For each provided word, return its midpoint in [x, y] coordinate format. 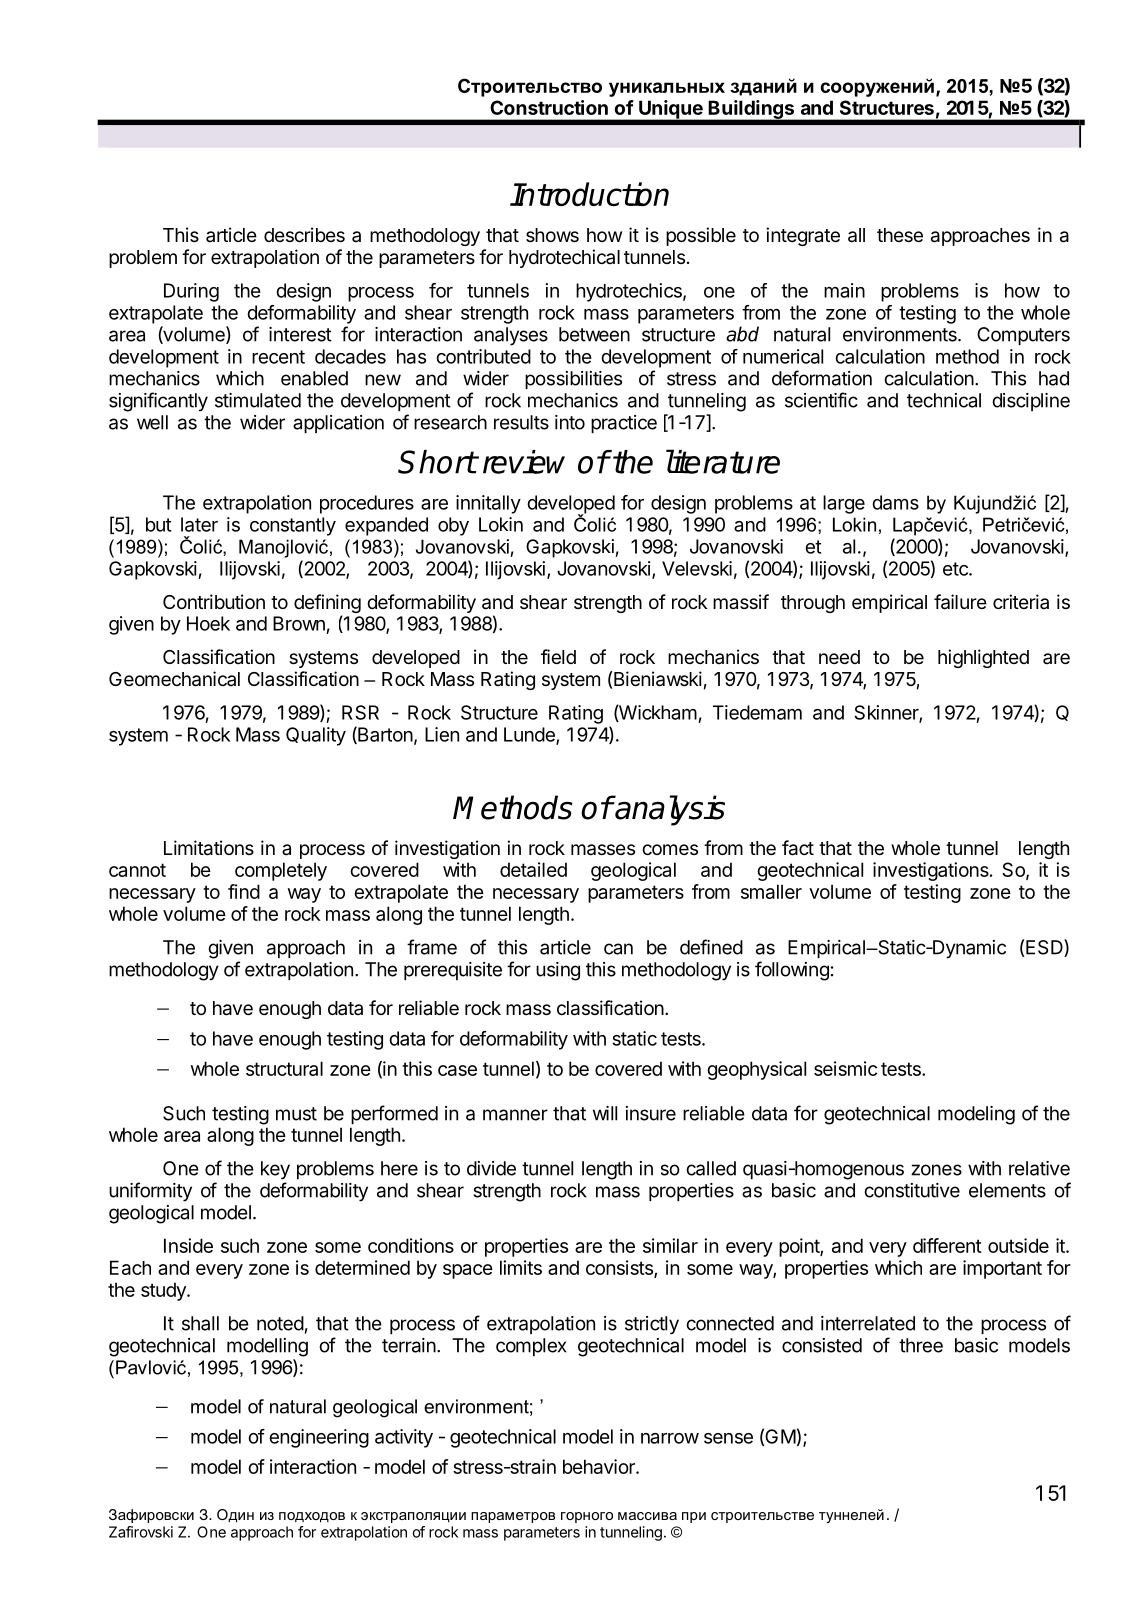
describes [304, 234]
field [558, 656]
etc [956, 569]
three [921, 1345]
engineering [319, 1438]
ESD [1045, 948]
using [558, 971]
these [900, 235]
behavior [600, 1466]
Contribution [214, 601]
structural [284, 1068]
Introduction [589, 194]
